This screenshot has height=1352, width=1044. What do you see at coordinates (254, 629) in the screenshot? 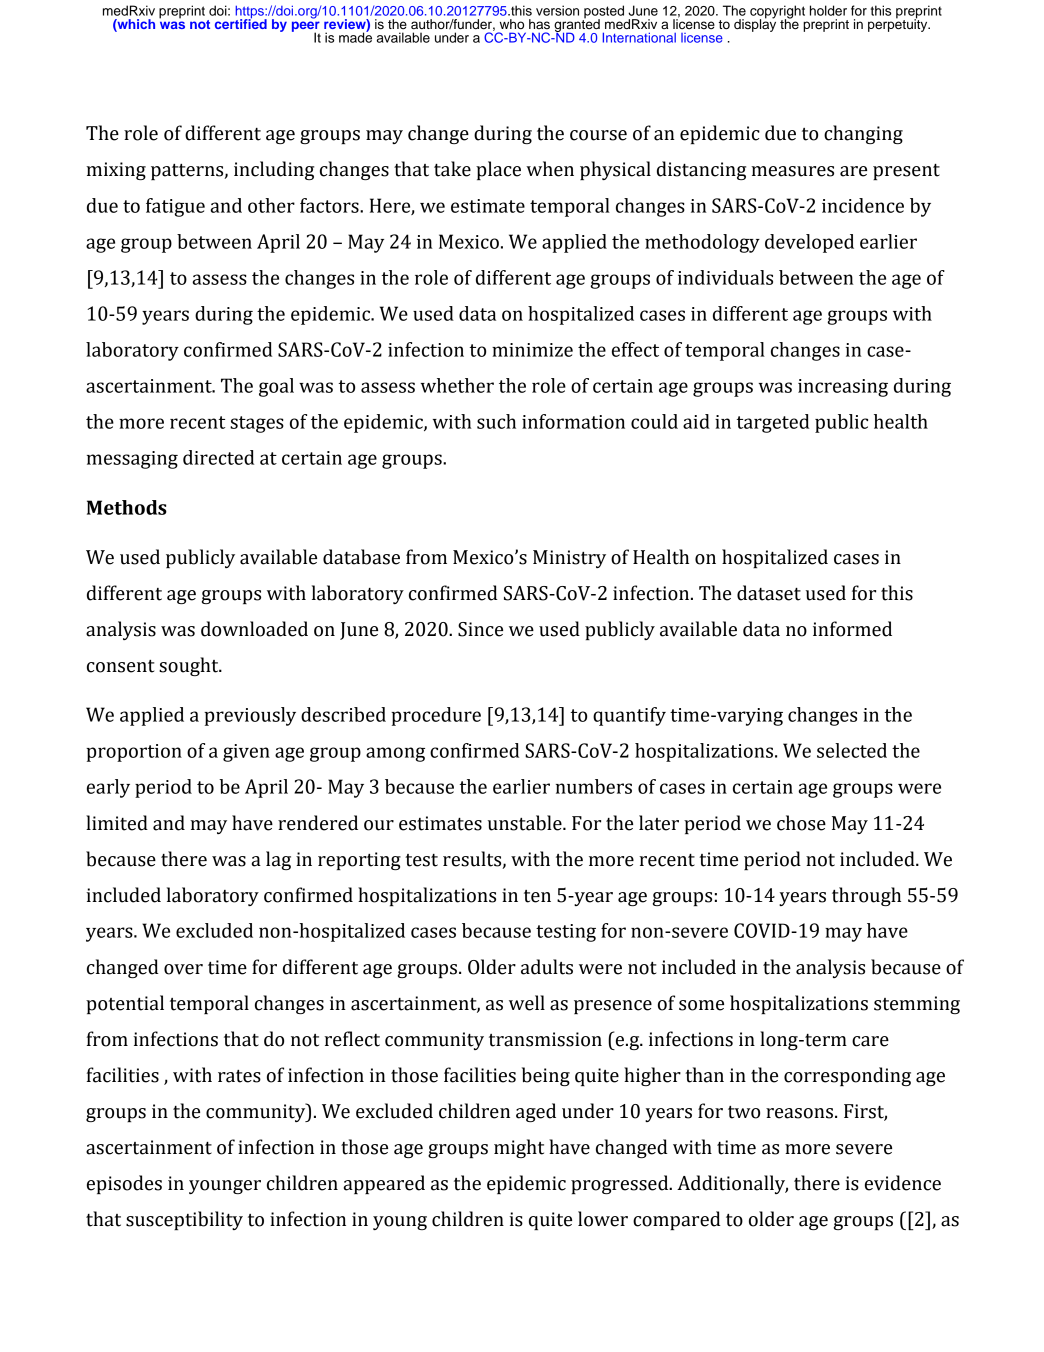
I see `downloaded` at bounding box center [254, 629].
